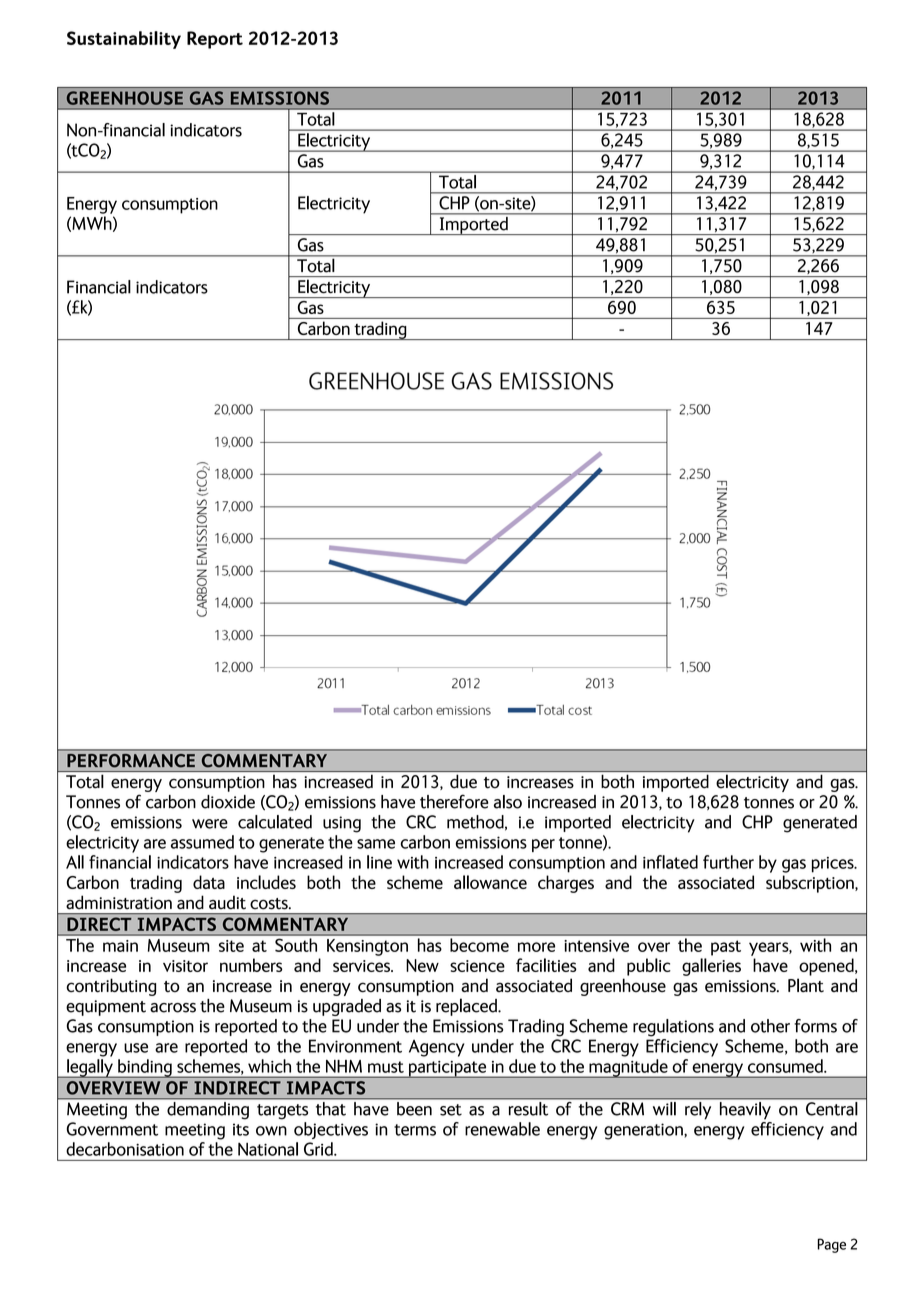  I want to click on National, so click(268, 1149).
